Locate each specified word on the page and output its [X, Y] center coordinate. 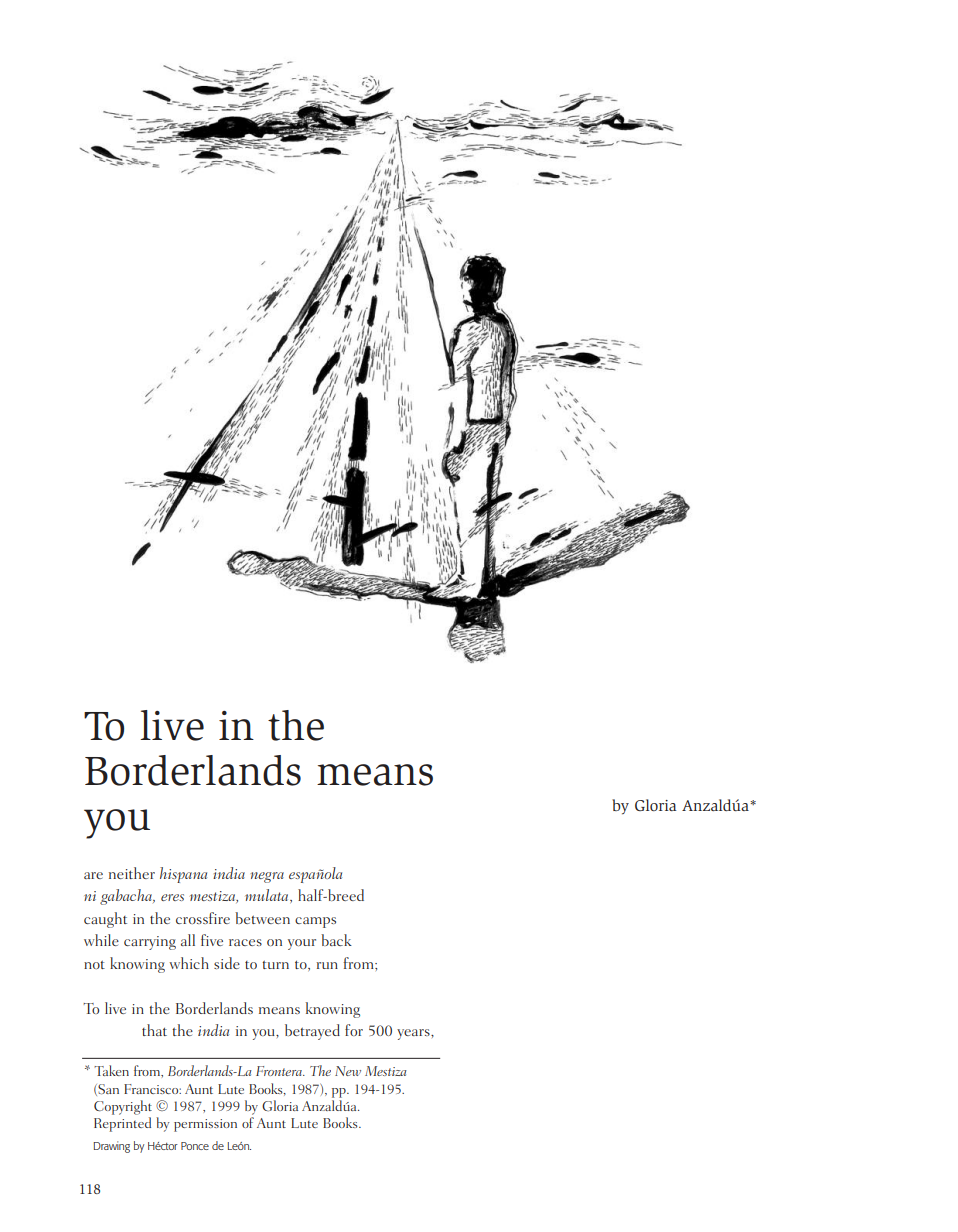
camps [315, 922]
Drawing [111, 1147]
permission [205, 1125]
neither [132, 873]
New [348, 1071]
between [262, 918]
